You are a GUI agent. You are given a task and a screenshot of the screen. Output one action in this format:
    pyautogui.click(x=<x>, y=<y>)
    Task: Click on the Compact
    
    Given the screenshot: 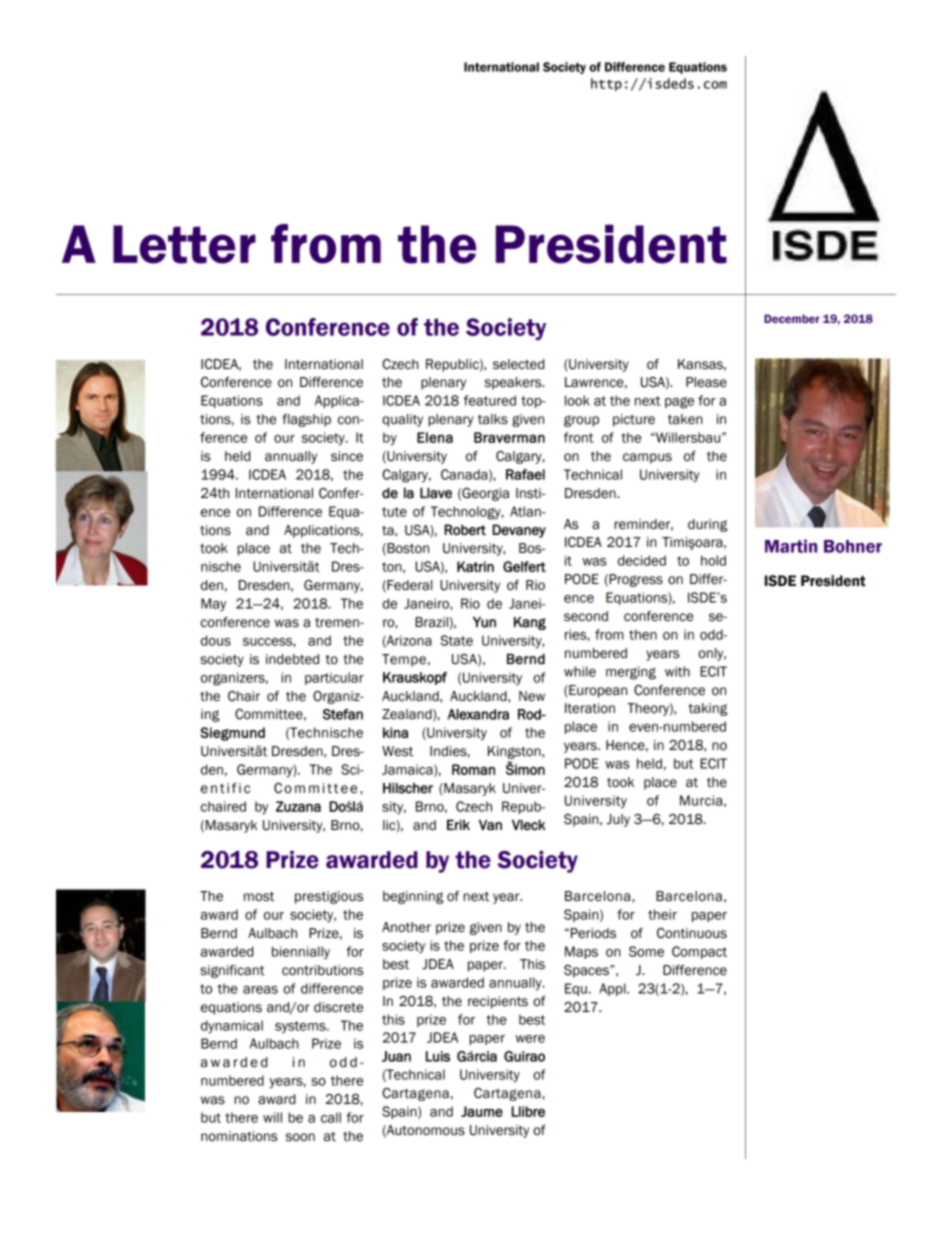 What is the action you would take?
    pyautogui.click(x=699, y=952)
